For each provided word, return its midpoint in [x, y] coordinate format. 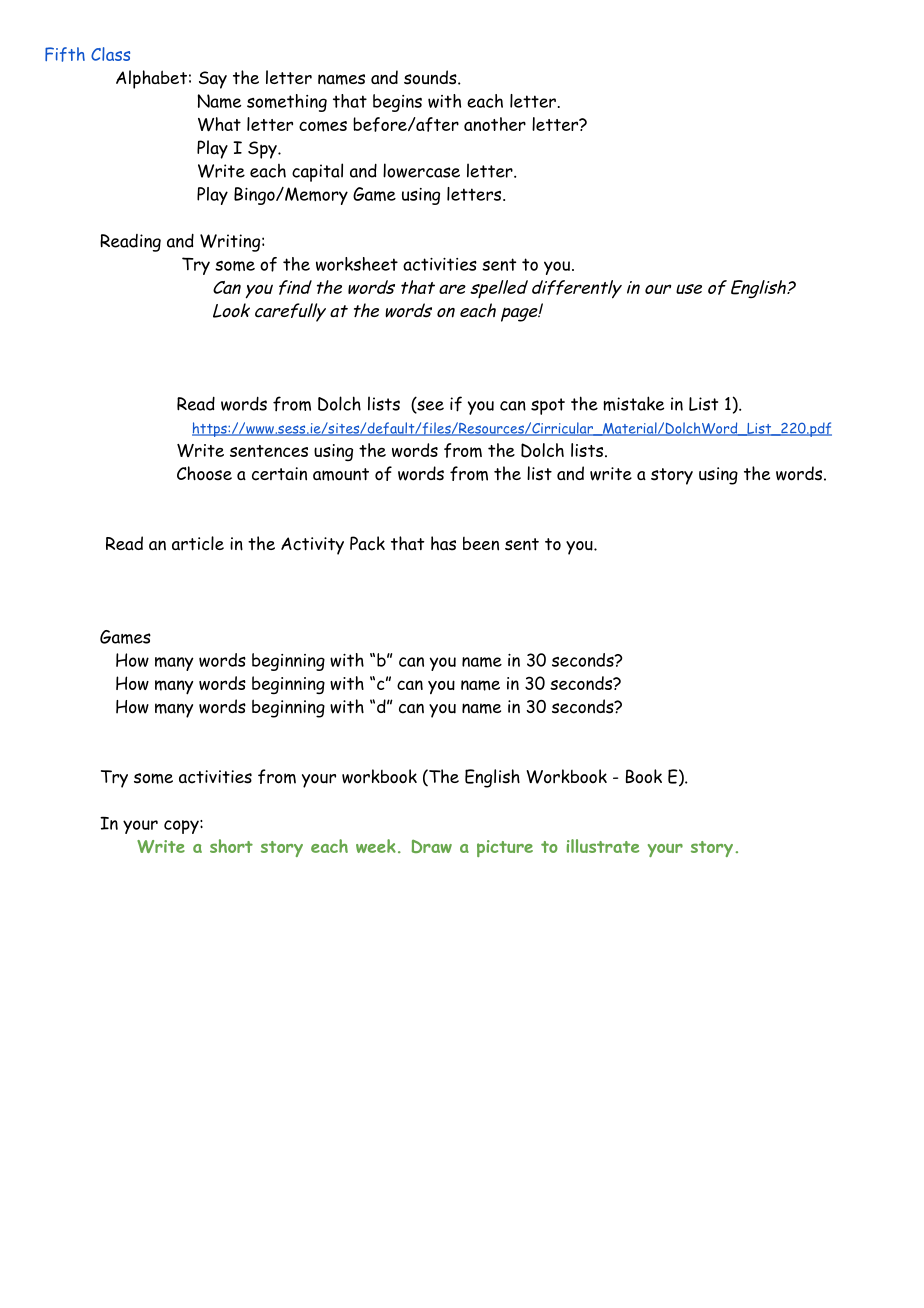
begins [397, 103]
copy [182, 827]
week [376, 846]
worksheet [357, 264]
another [495, 124]
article [198, 543]
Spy [263, 150]
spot [548, 406]
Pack [367, 543]
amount [341, 474]
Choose [204, 473]
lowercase [421, 170]
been [481, 544]
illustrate [603, 846]
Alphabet [151, 79]
